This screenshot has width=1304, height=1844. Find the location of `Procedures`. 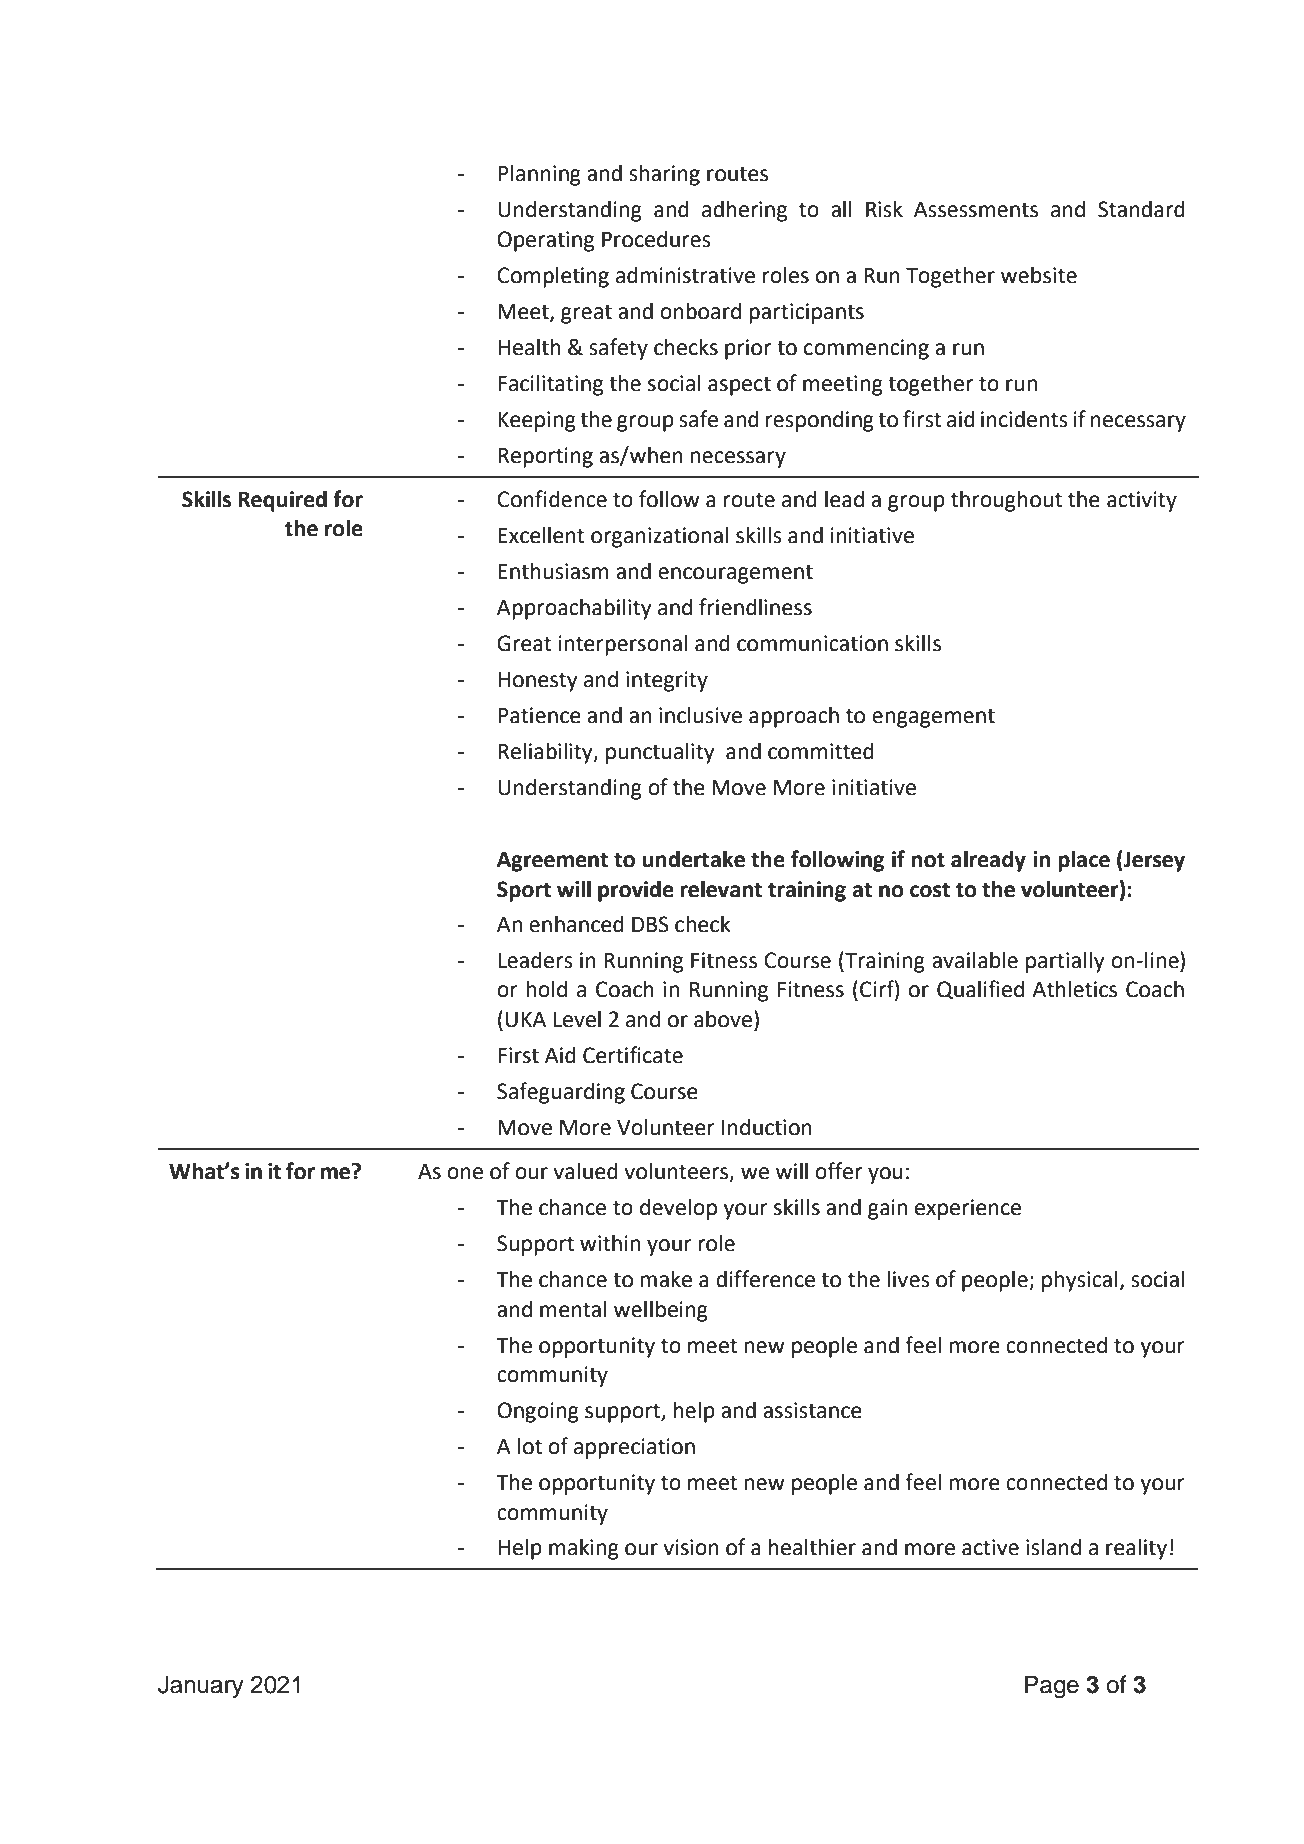

Procedures is located at coordinates (656, 239).
